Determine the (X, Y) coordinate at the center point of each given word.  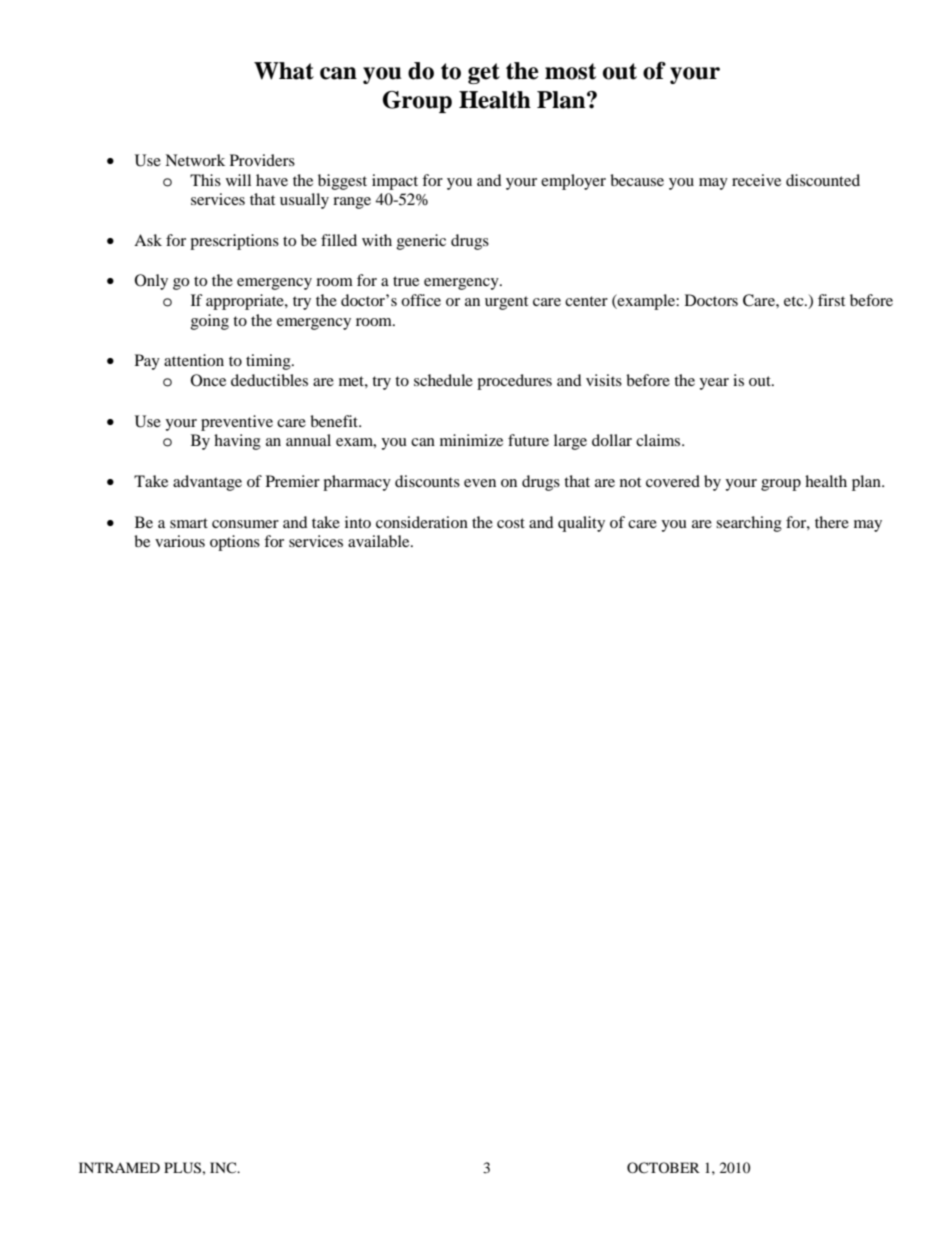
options (235, 543)
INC (224, 1167)
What (284, 71)
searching (749, 524)
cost (511, 523)
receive (756, 180)
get (484, 73)
